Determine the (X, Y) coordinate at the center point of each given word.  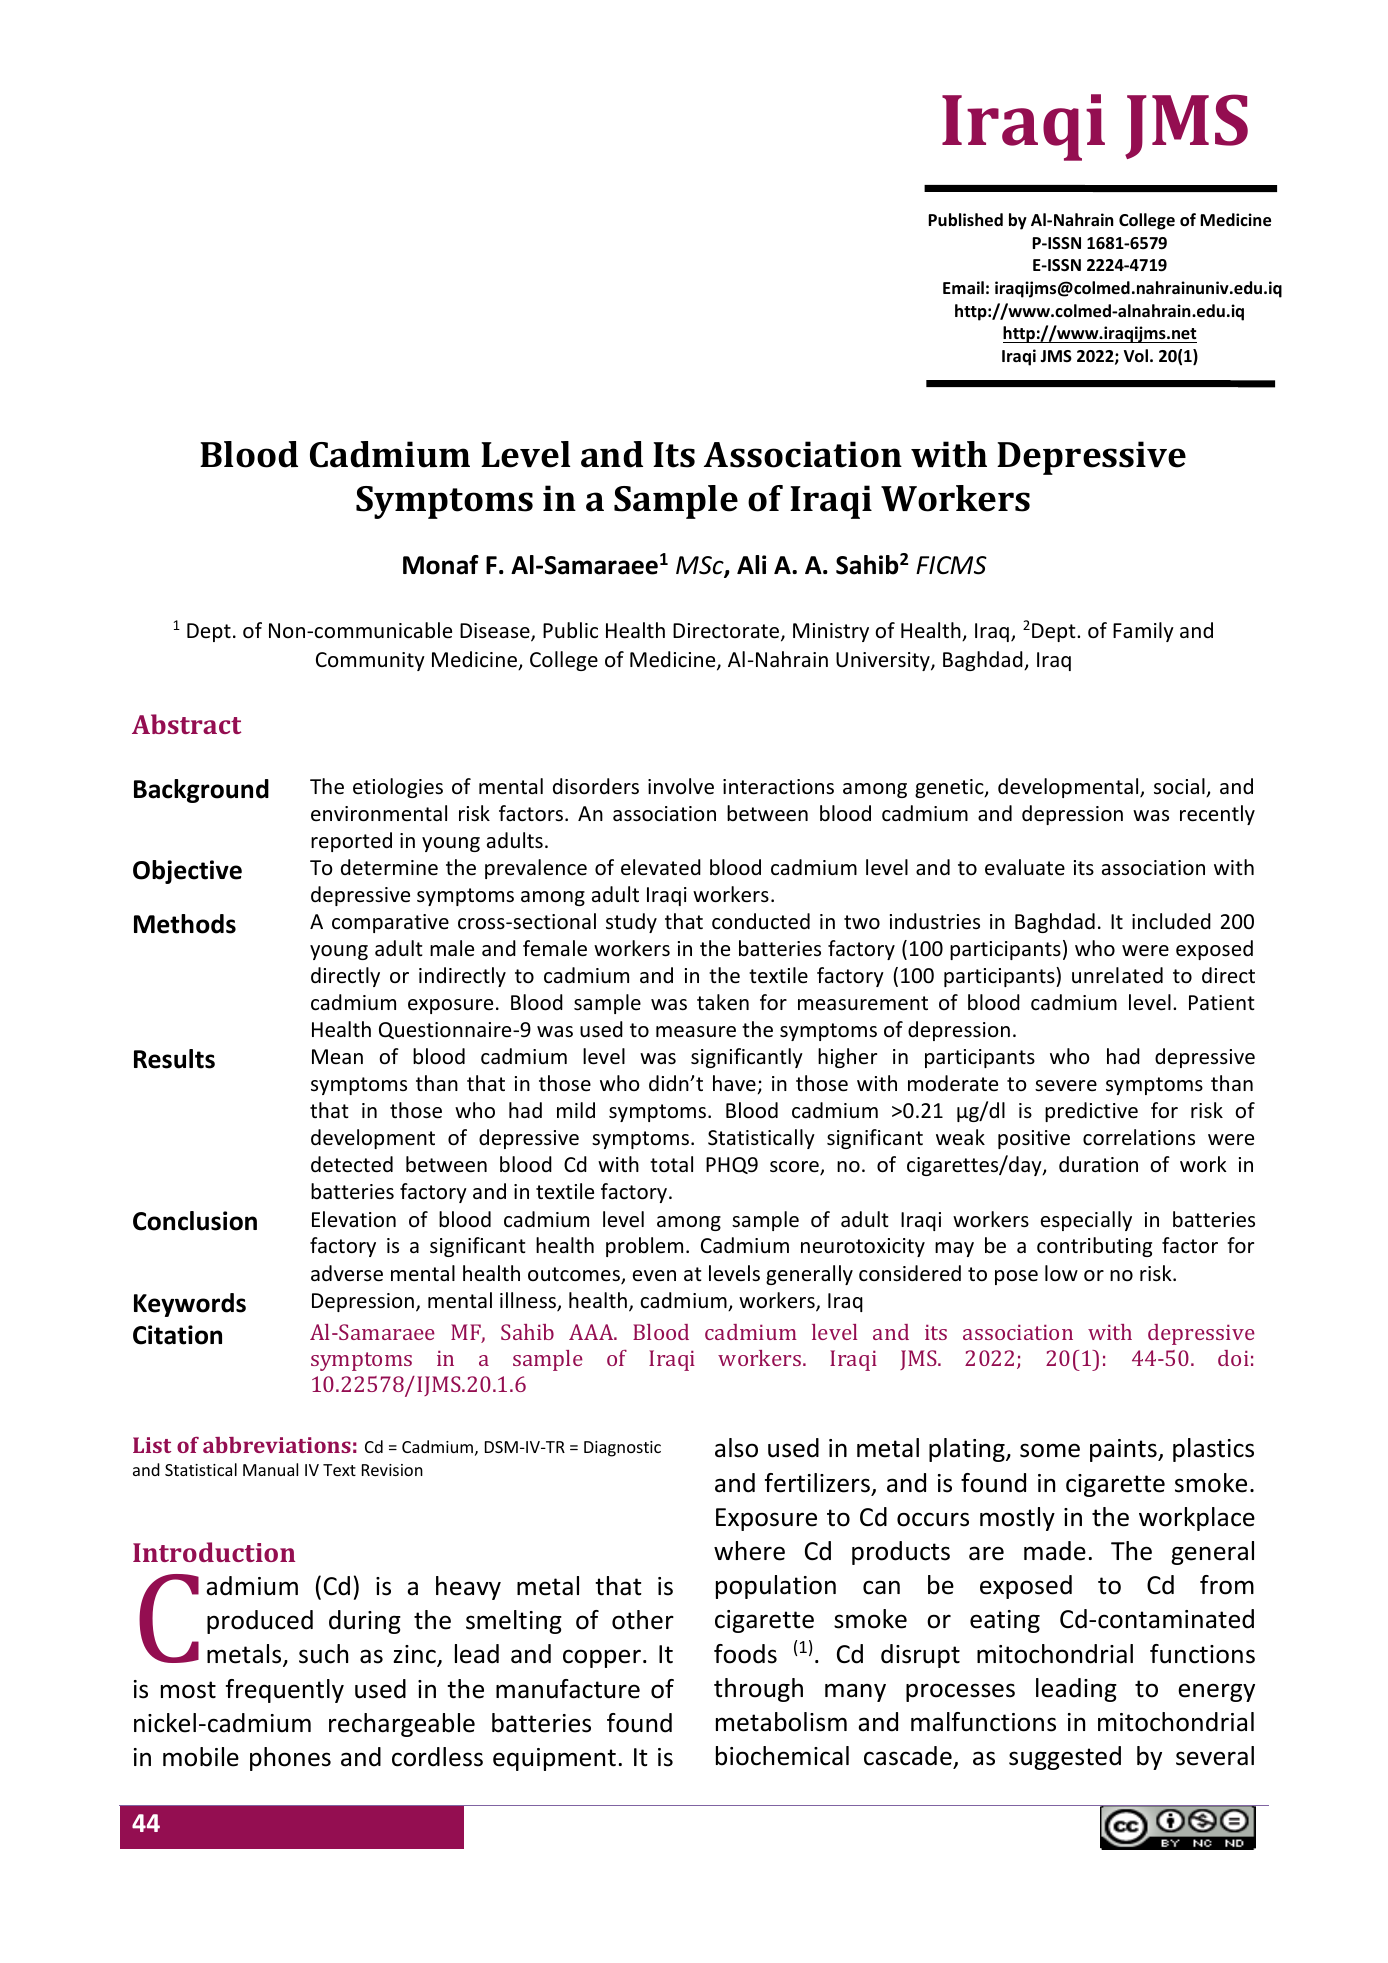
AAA (592, 1332)
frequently (285, 1691)
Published (965, 220)
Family (1143, 632)
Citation (177, 1335)
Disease (496, 632)
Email (963, 287)
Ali (751, 564)
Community (370, 661)
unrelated (1117, 975)
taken (723, 1002)
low (1061, 1273)
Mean (337, 1056)
